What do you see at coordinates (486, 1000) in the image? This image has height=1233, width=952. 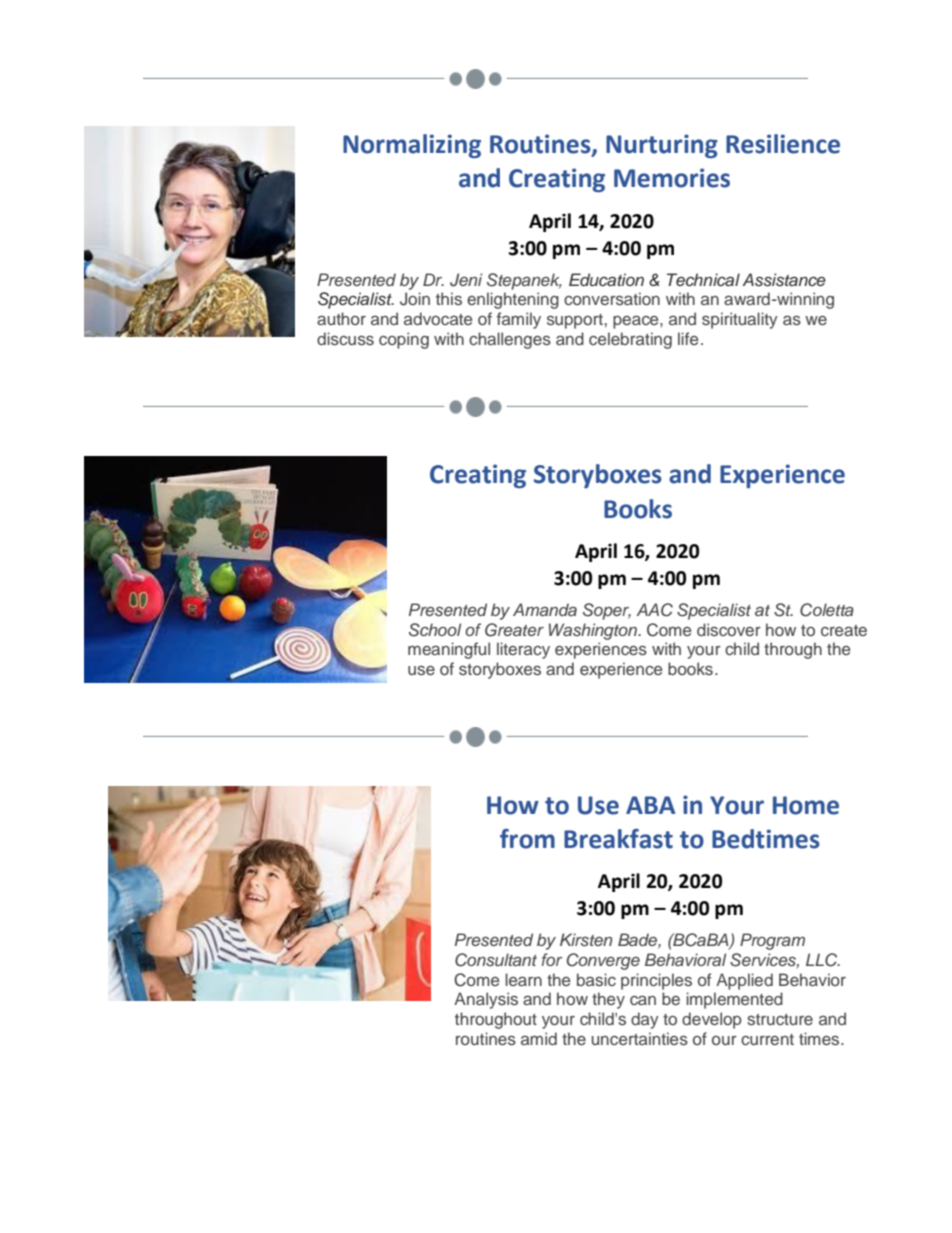 I see `Analysis` at bounding box center [486, 1000].
